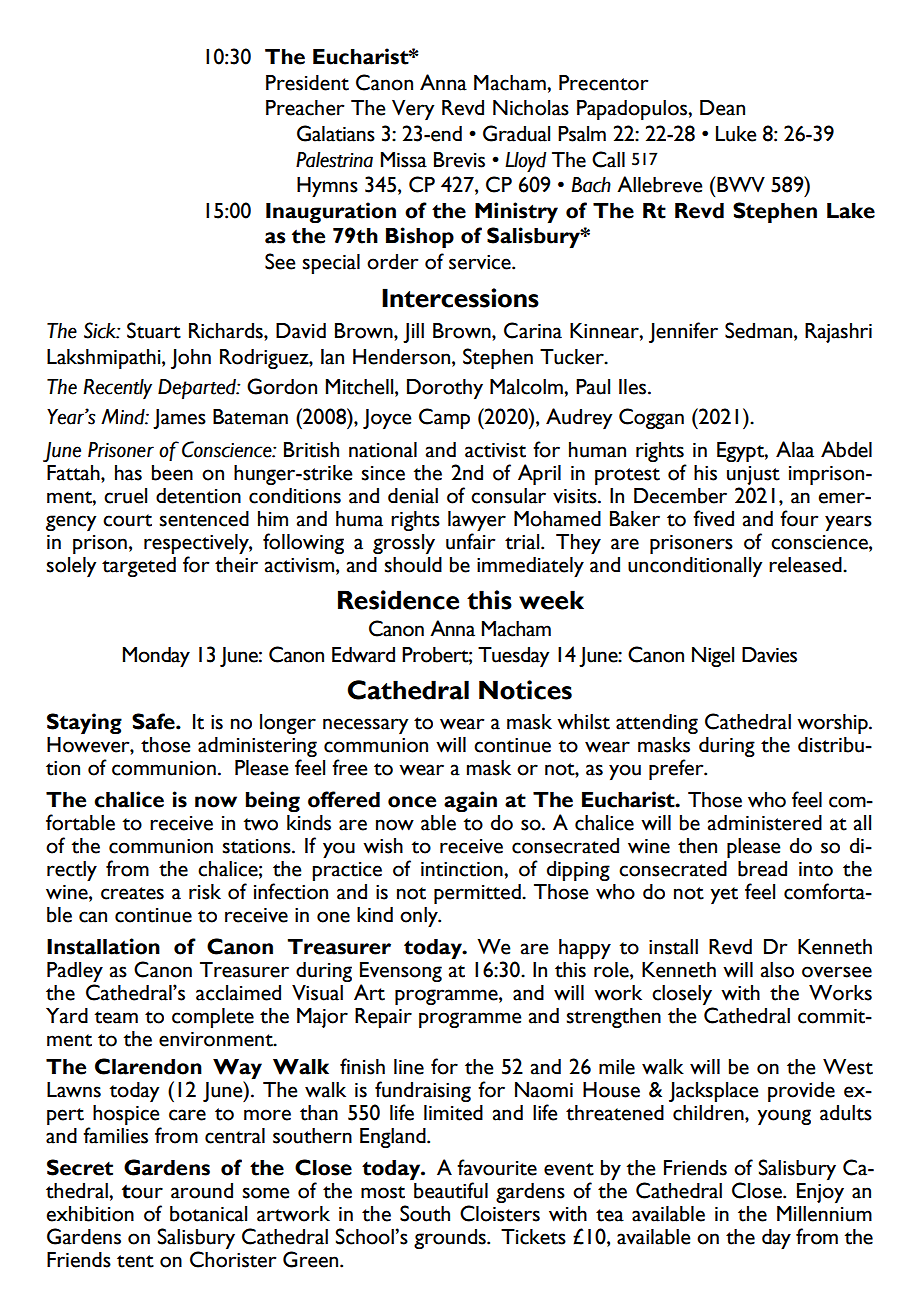  What do you see at coordinates (478, 894) in the page?
I see `permitted` at bounding box center [478, 894].
